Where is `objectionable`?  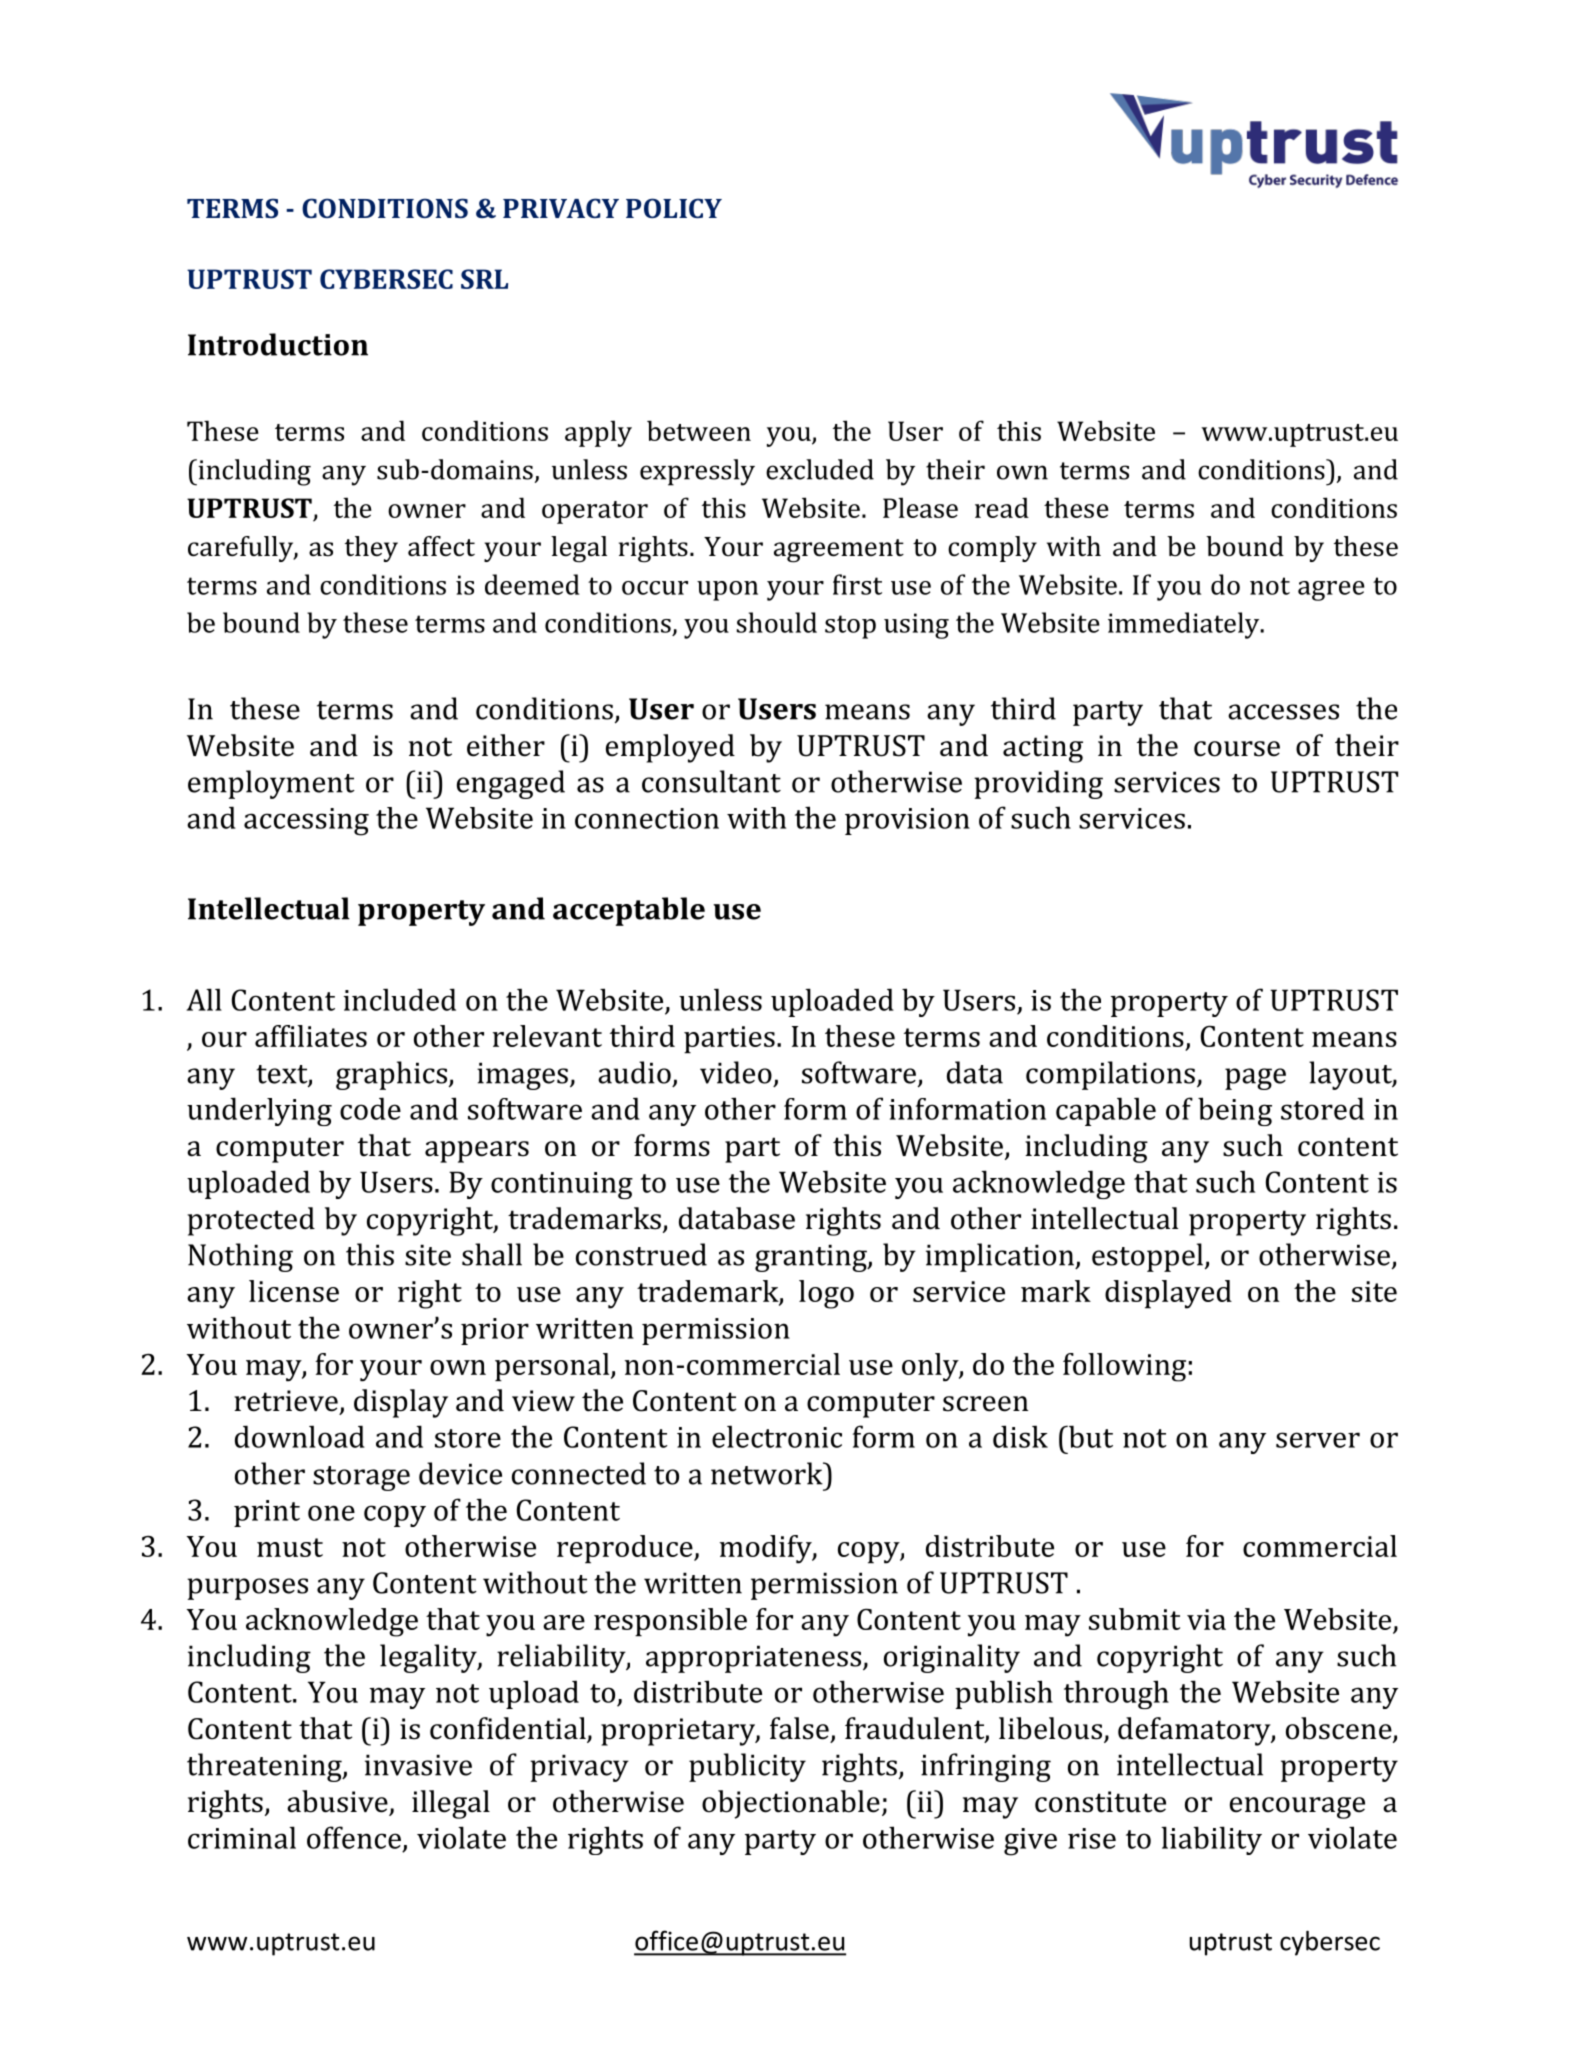 objectionable is located at coordinates (791, 1804).
